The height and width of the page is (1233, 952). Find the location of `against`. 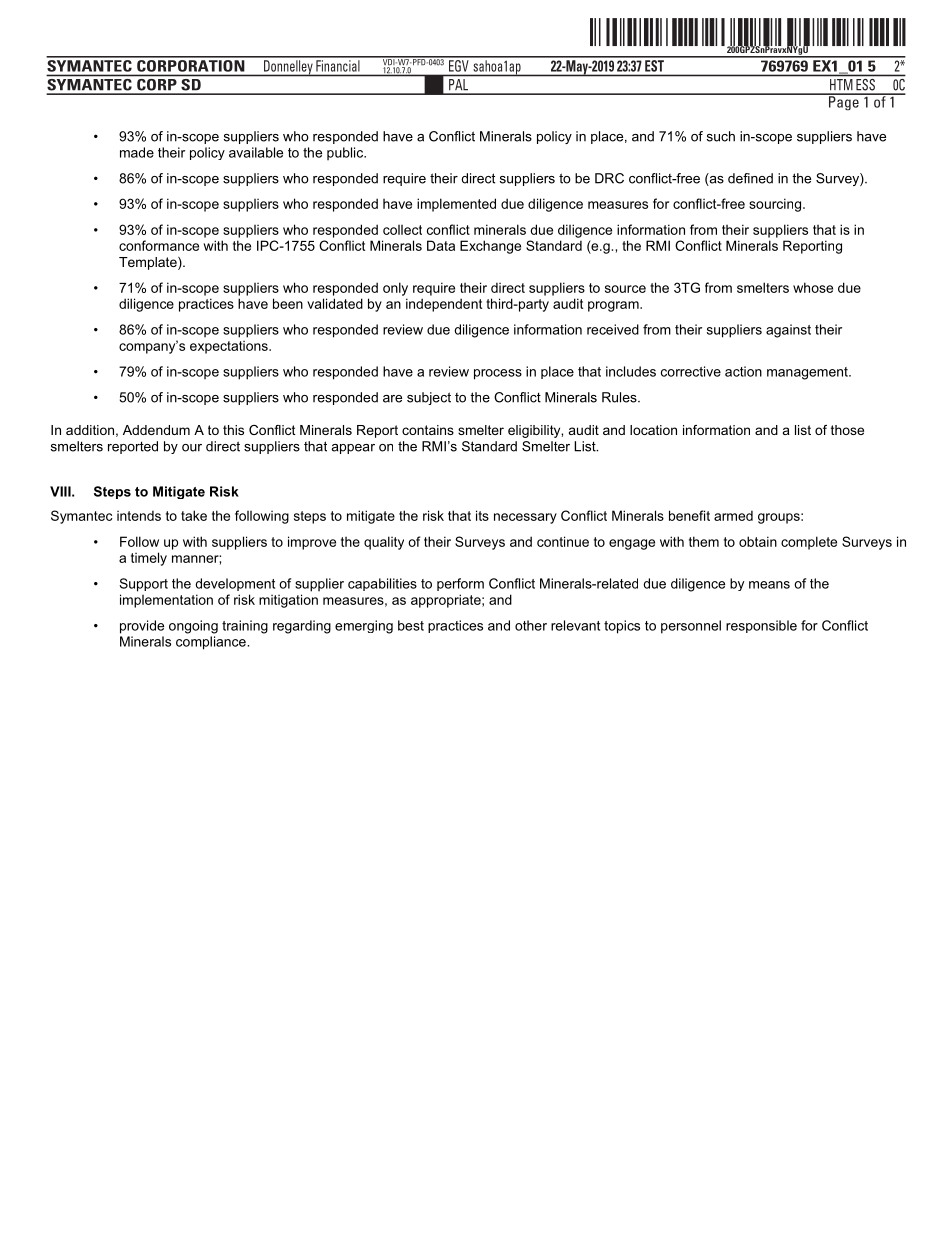

against is located at coordinates (788, 331).
